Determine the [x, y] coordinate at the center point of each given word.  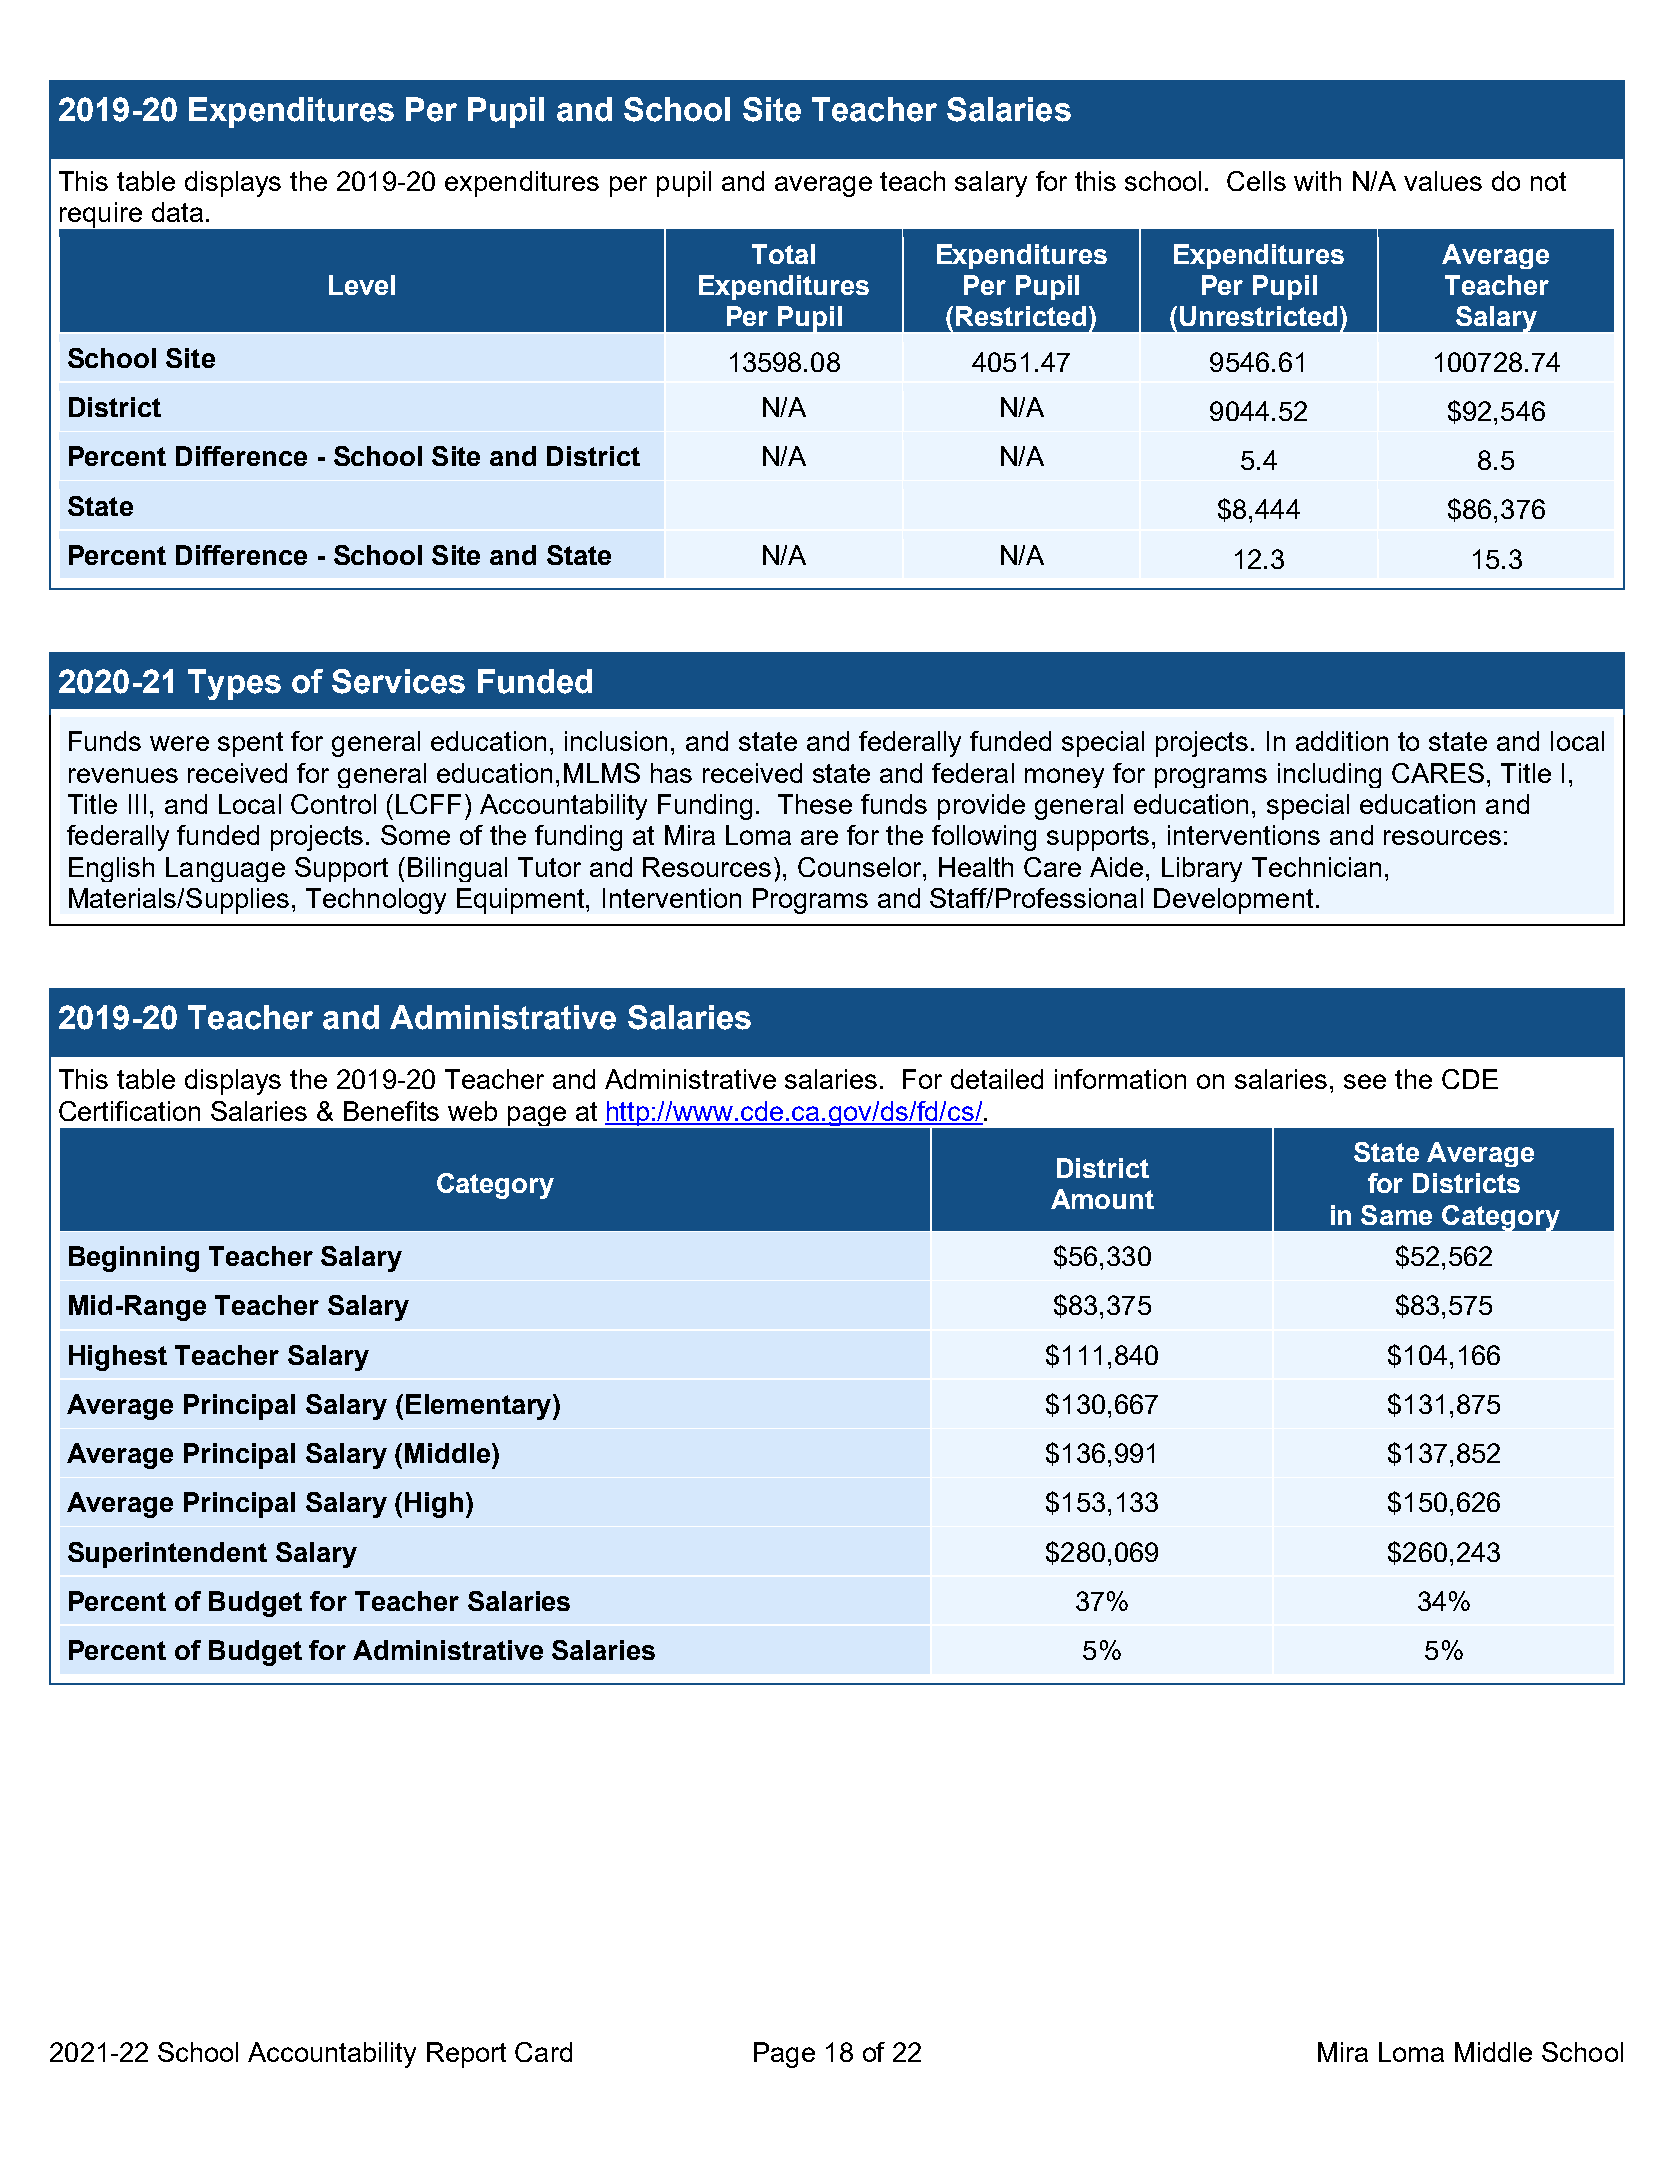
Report [466, 2055]
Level [362, 285]
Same [1396, 1215]
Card [543, 2052]
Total [783, 254]
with [1317, 181]
